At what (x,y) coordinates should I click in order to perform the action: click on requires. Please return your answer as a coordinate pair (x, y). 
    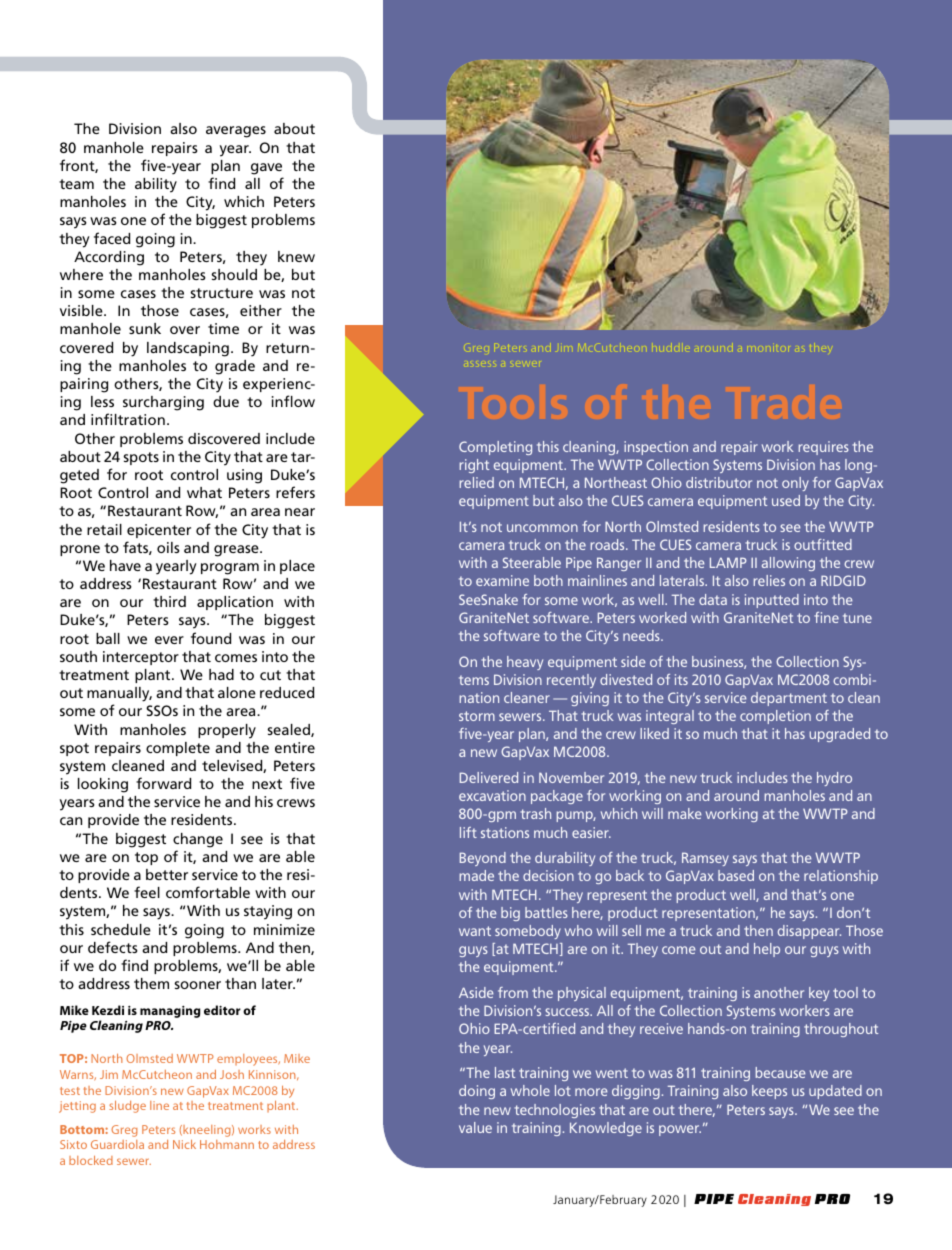
    Looking at the image, I should click on (824, 448).
